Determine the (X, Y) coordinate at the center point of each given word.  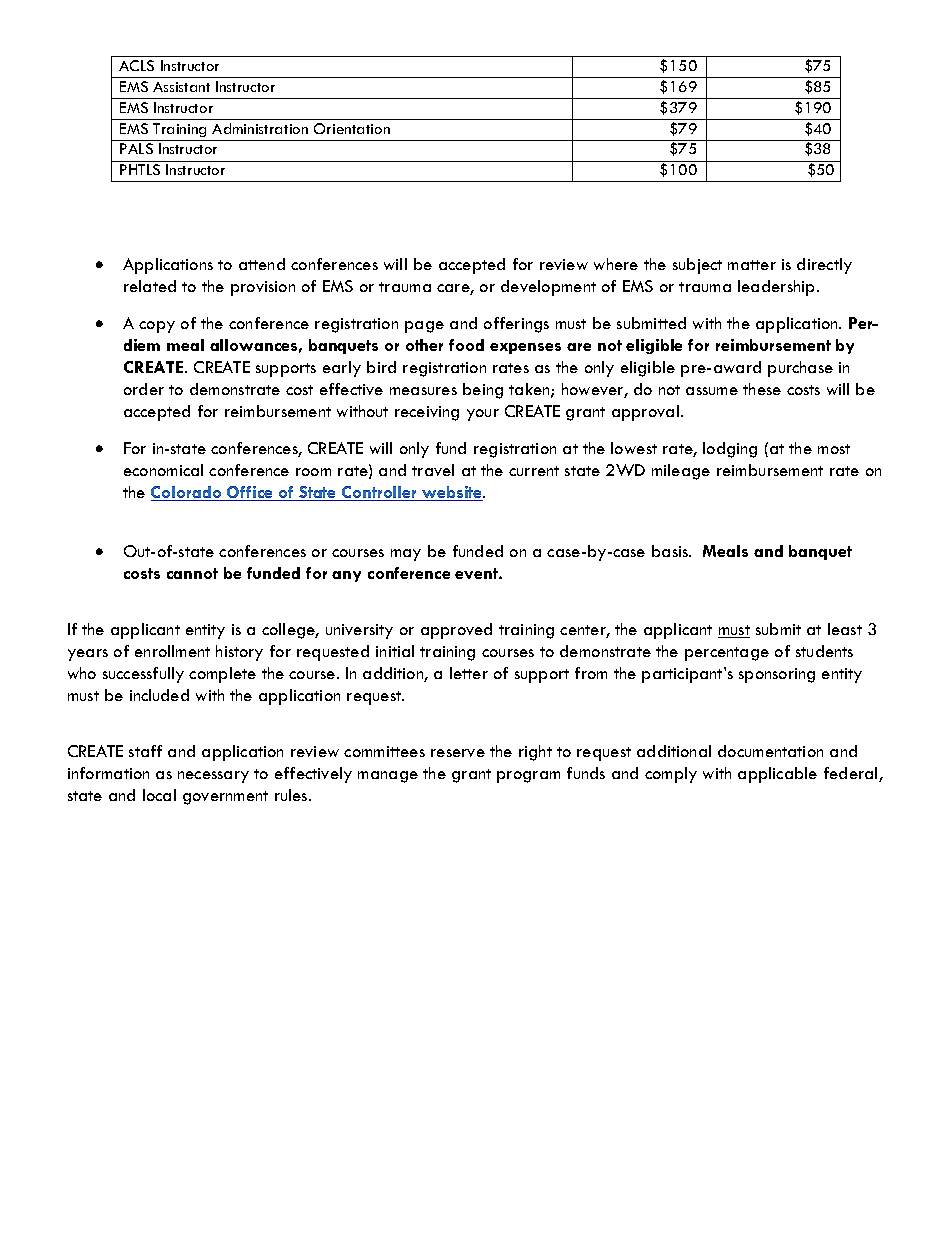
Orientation (352, 128)
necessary (213, 777)
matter (752, 265)
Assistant (181, 87)
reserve (458, 753)
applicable (777, 775)
